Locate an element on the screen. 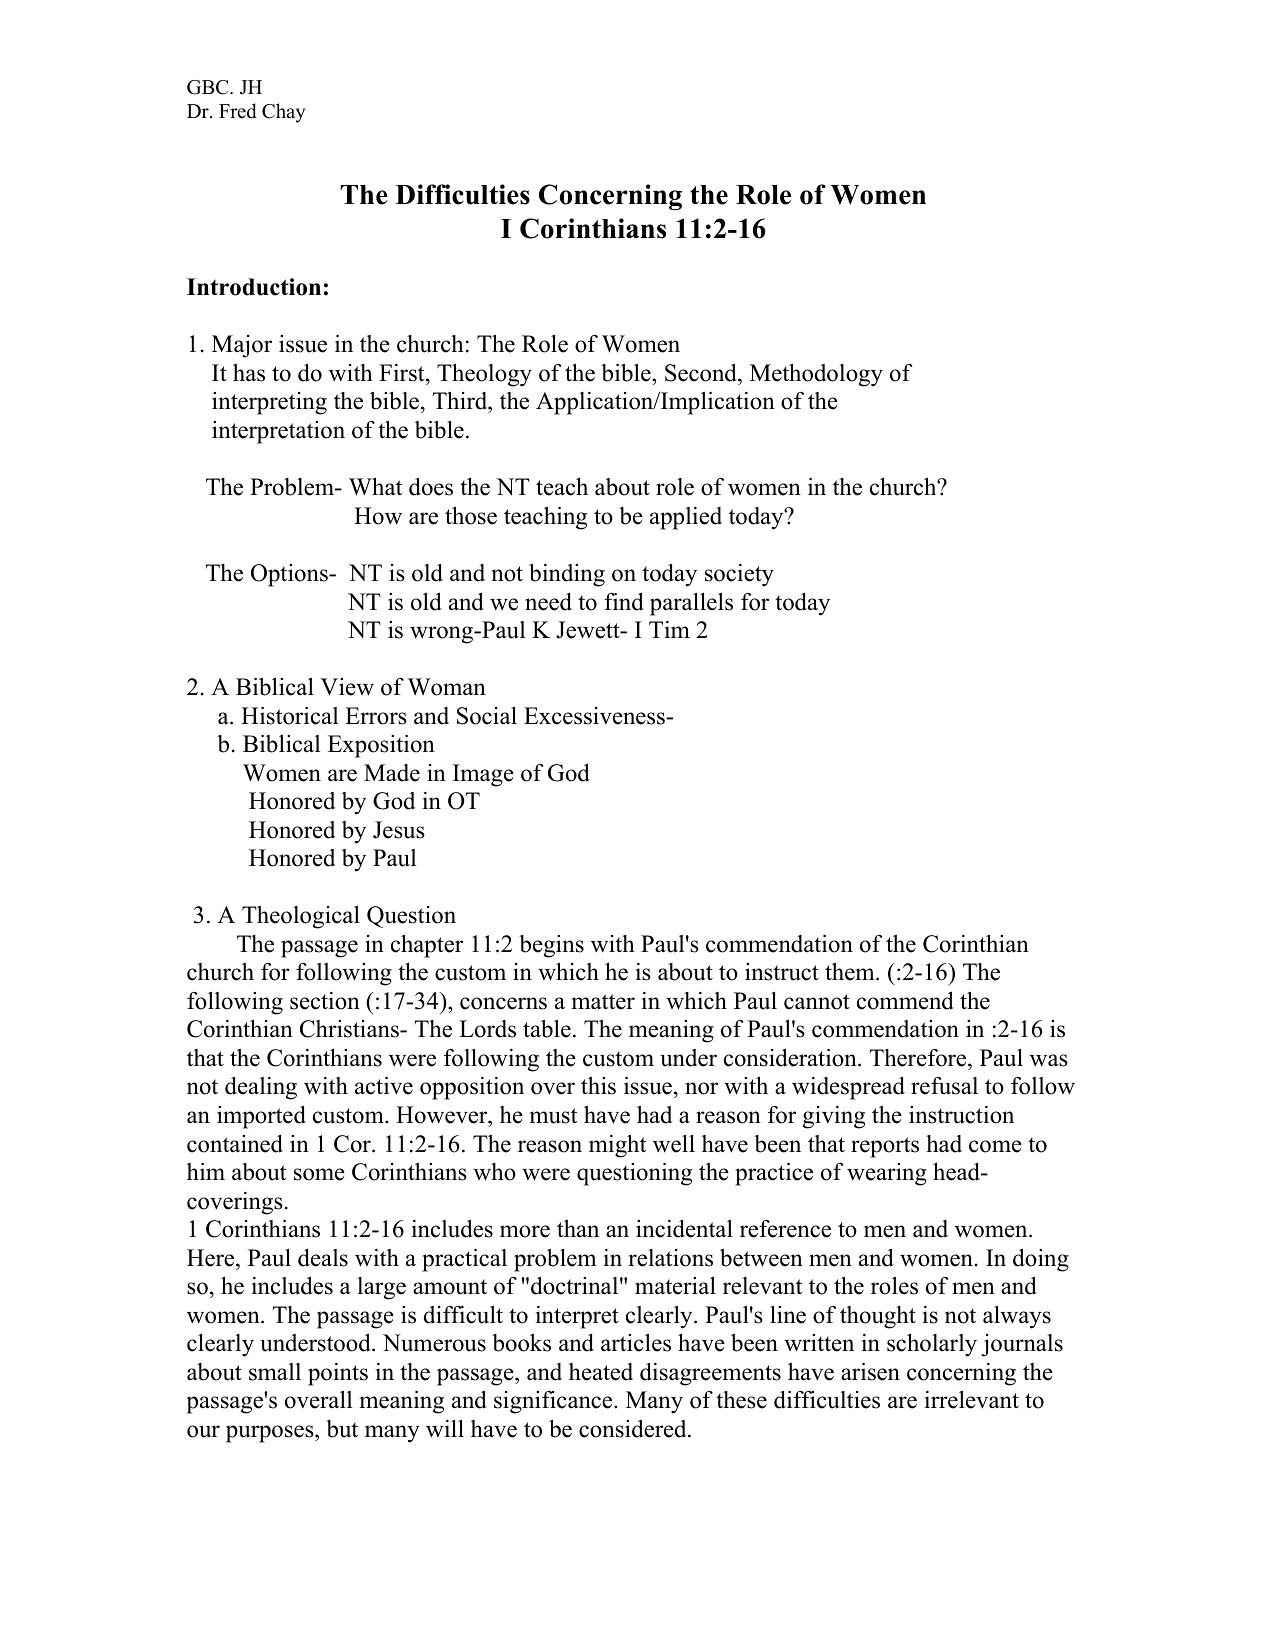 The image size is (1266, 1638). Second is located at coordinates (702, 374).
